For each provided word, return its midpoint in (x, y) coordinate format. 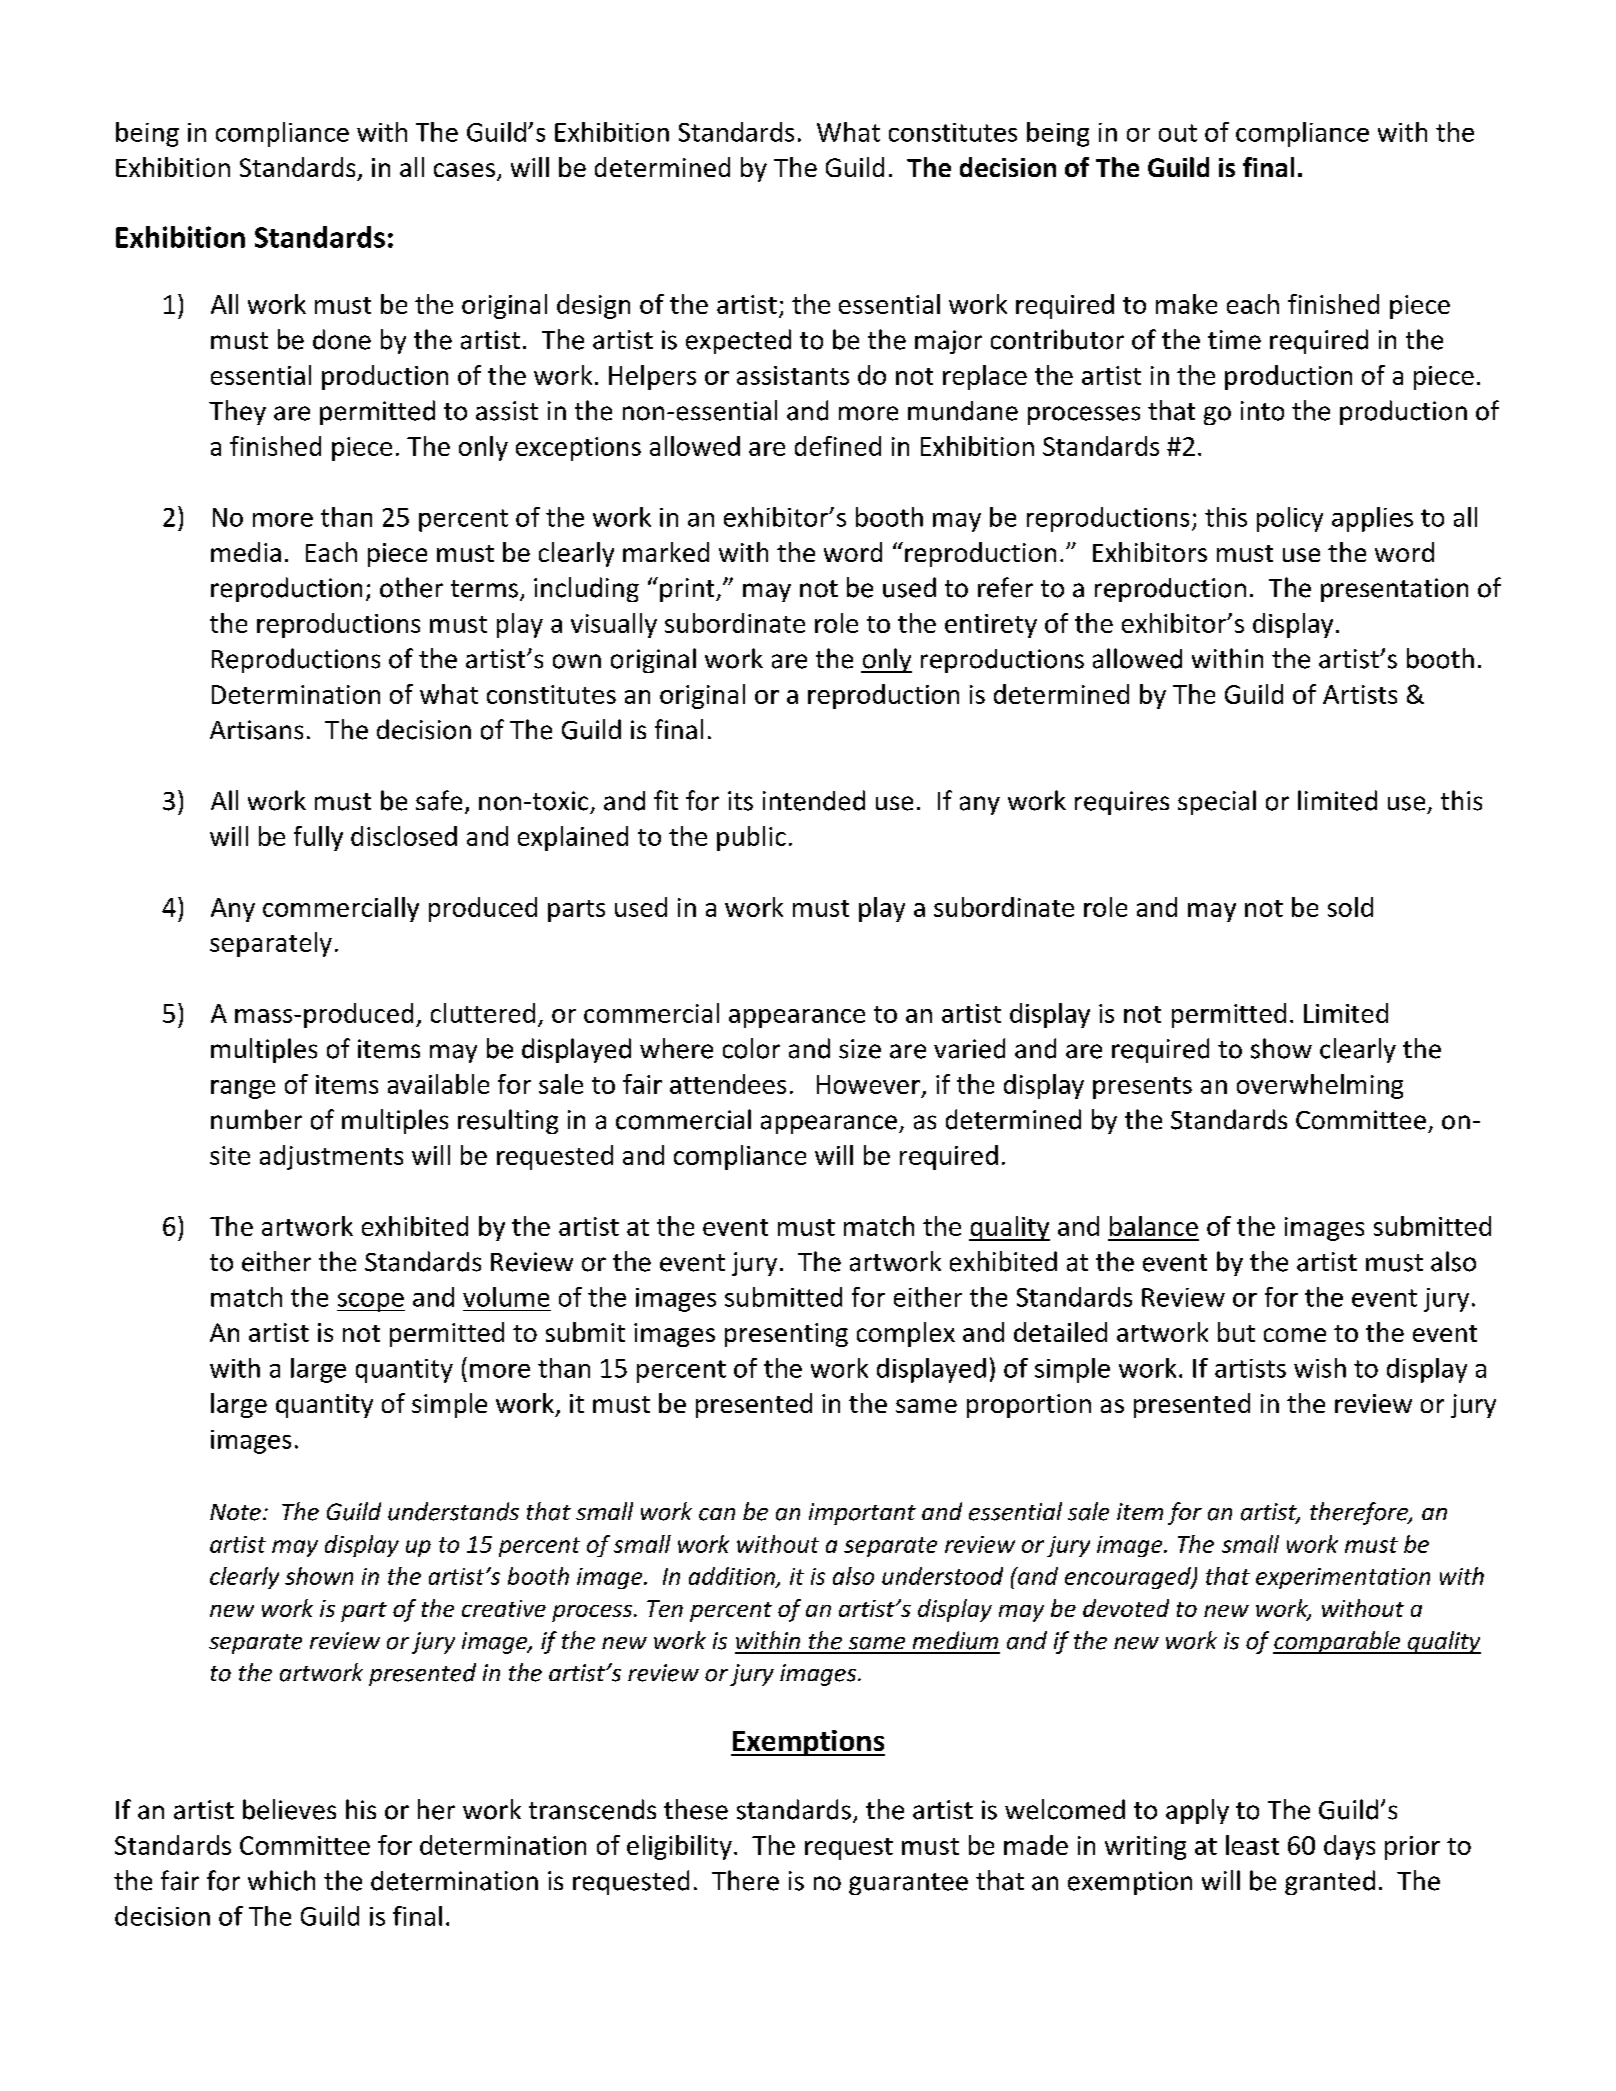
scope (371, 1302)
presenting (786, 1335)
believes (289, 1809)
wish (1320, 1368)
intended (814, 800)
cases (464, 170)
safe (439, 800)
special (1217, 802)
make (1186, 304)
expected (738, 341)
